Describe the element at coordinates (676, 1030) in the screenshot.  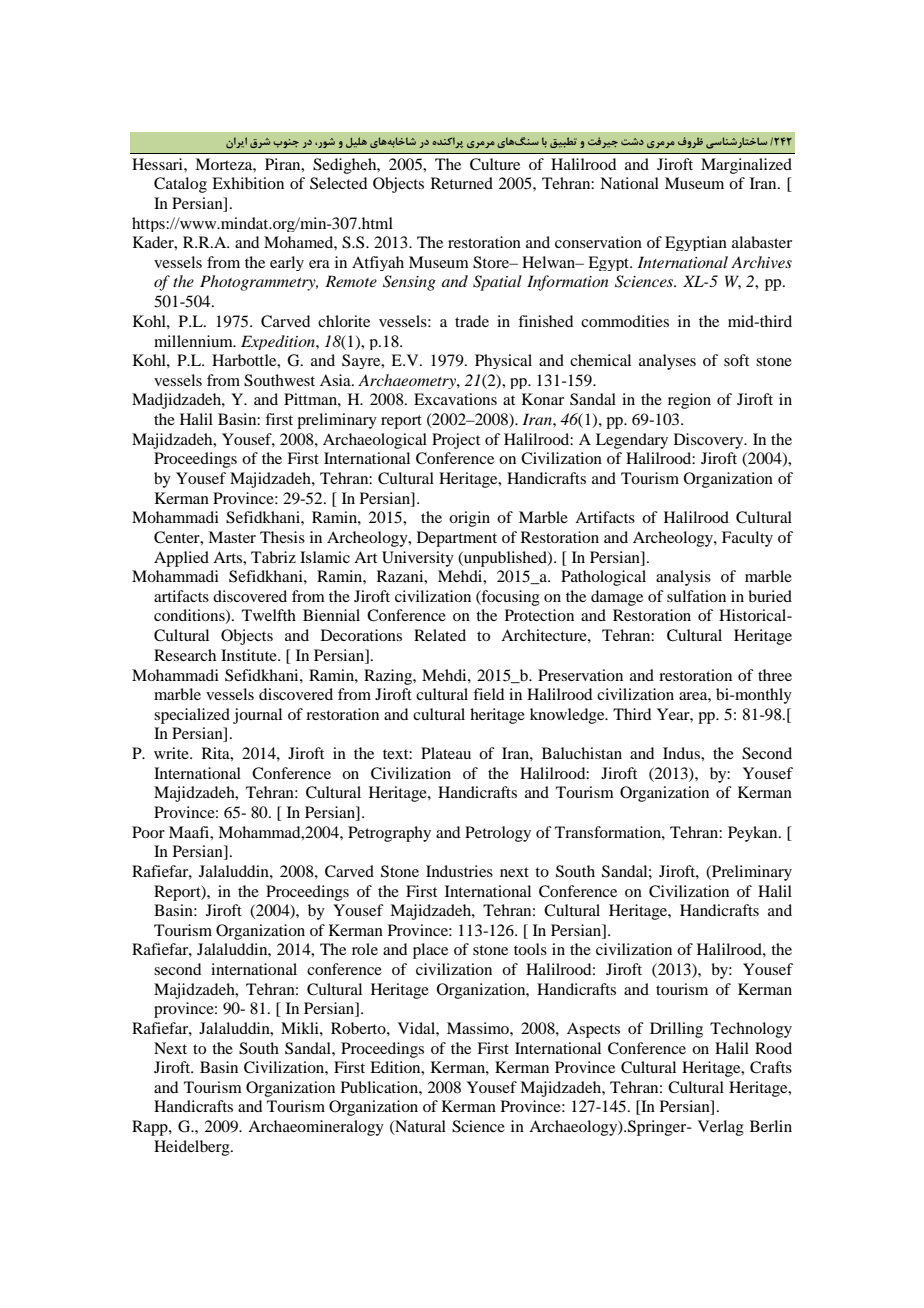
I see `Drilling` at that location.
